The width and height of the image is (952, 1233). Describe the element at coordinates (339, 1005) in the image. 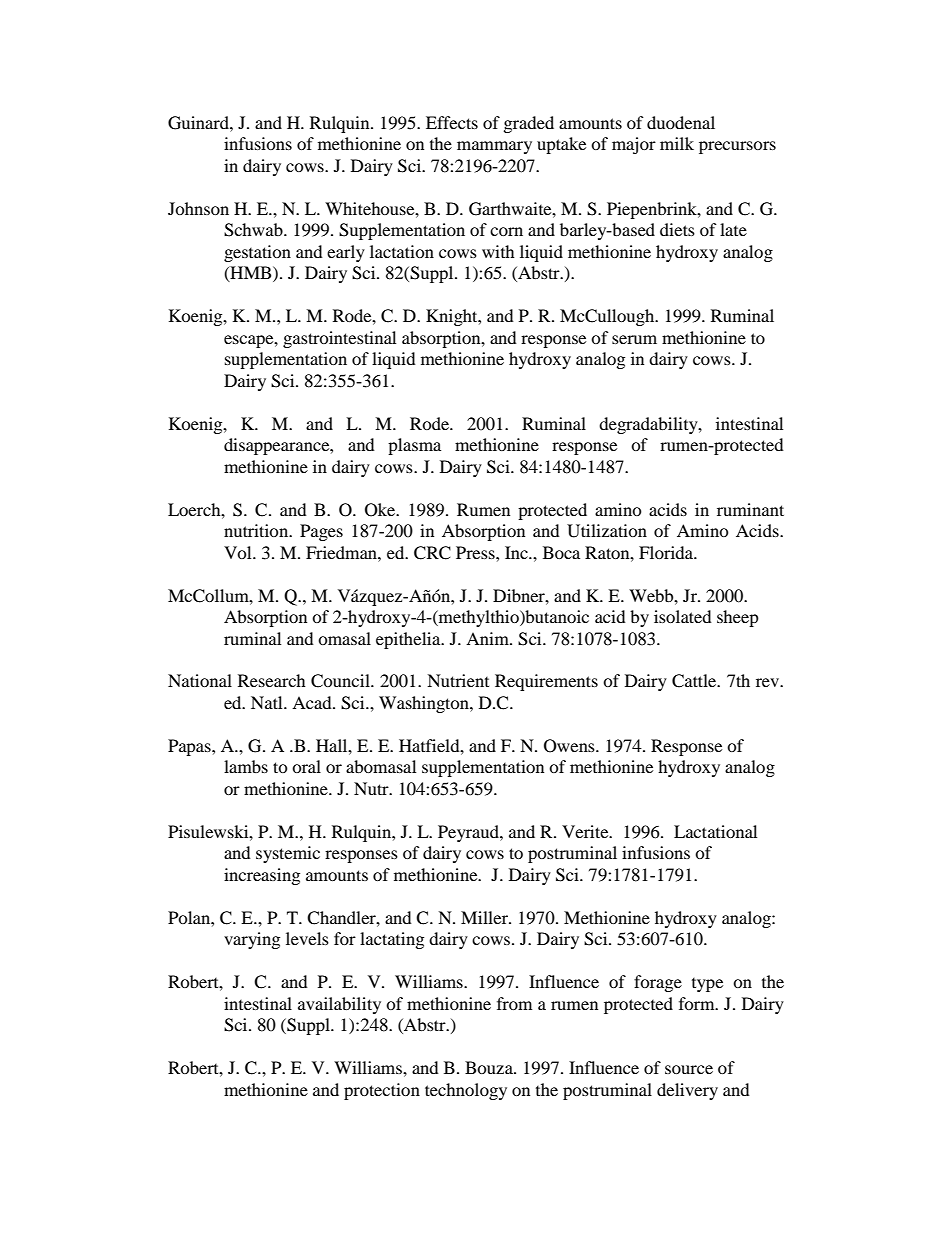

I see `availability` at that location.
